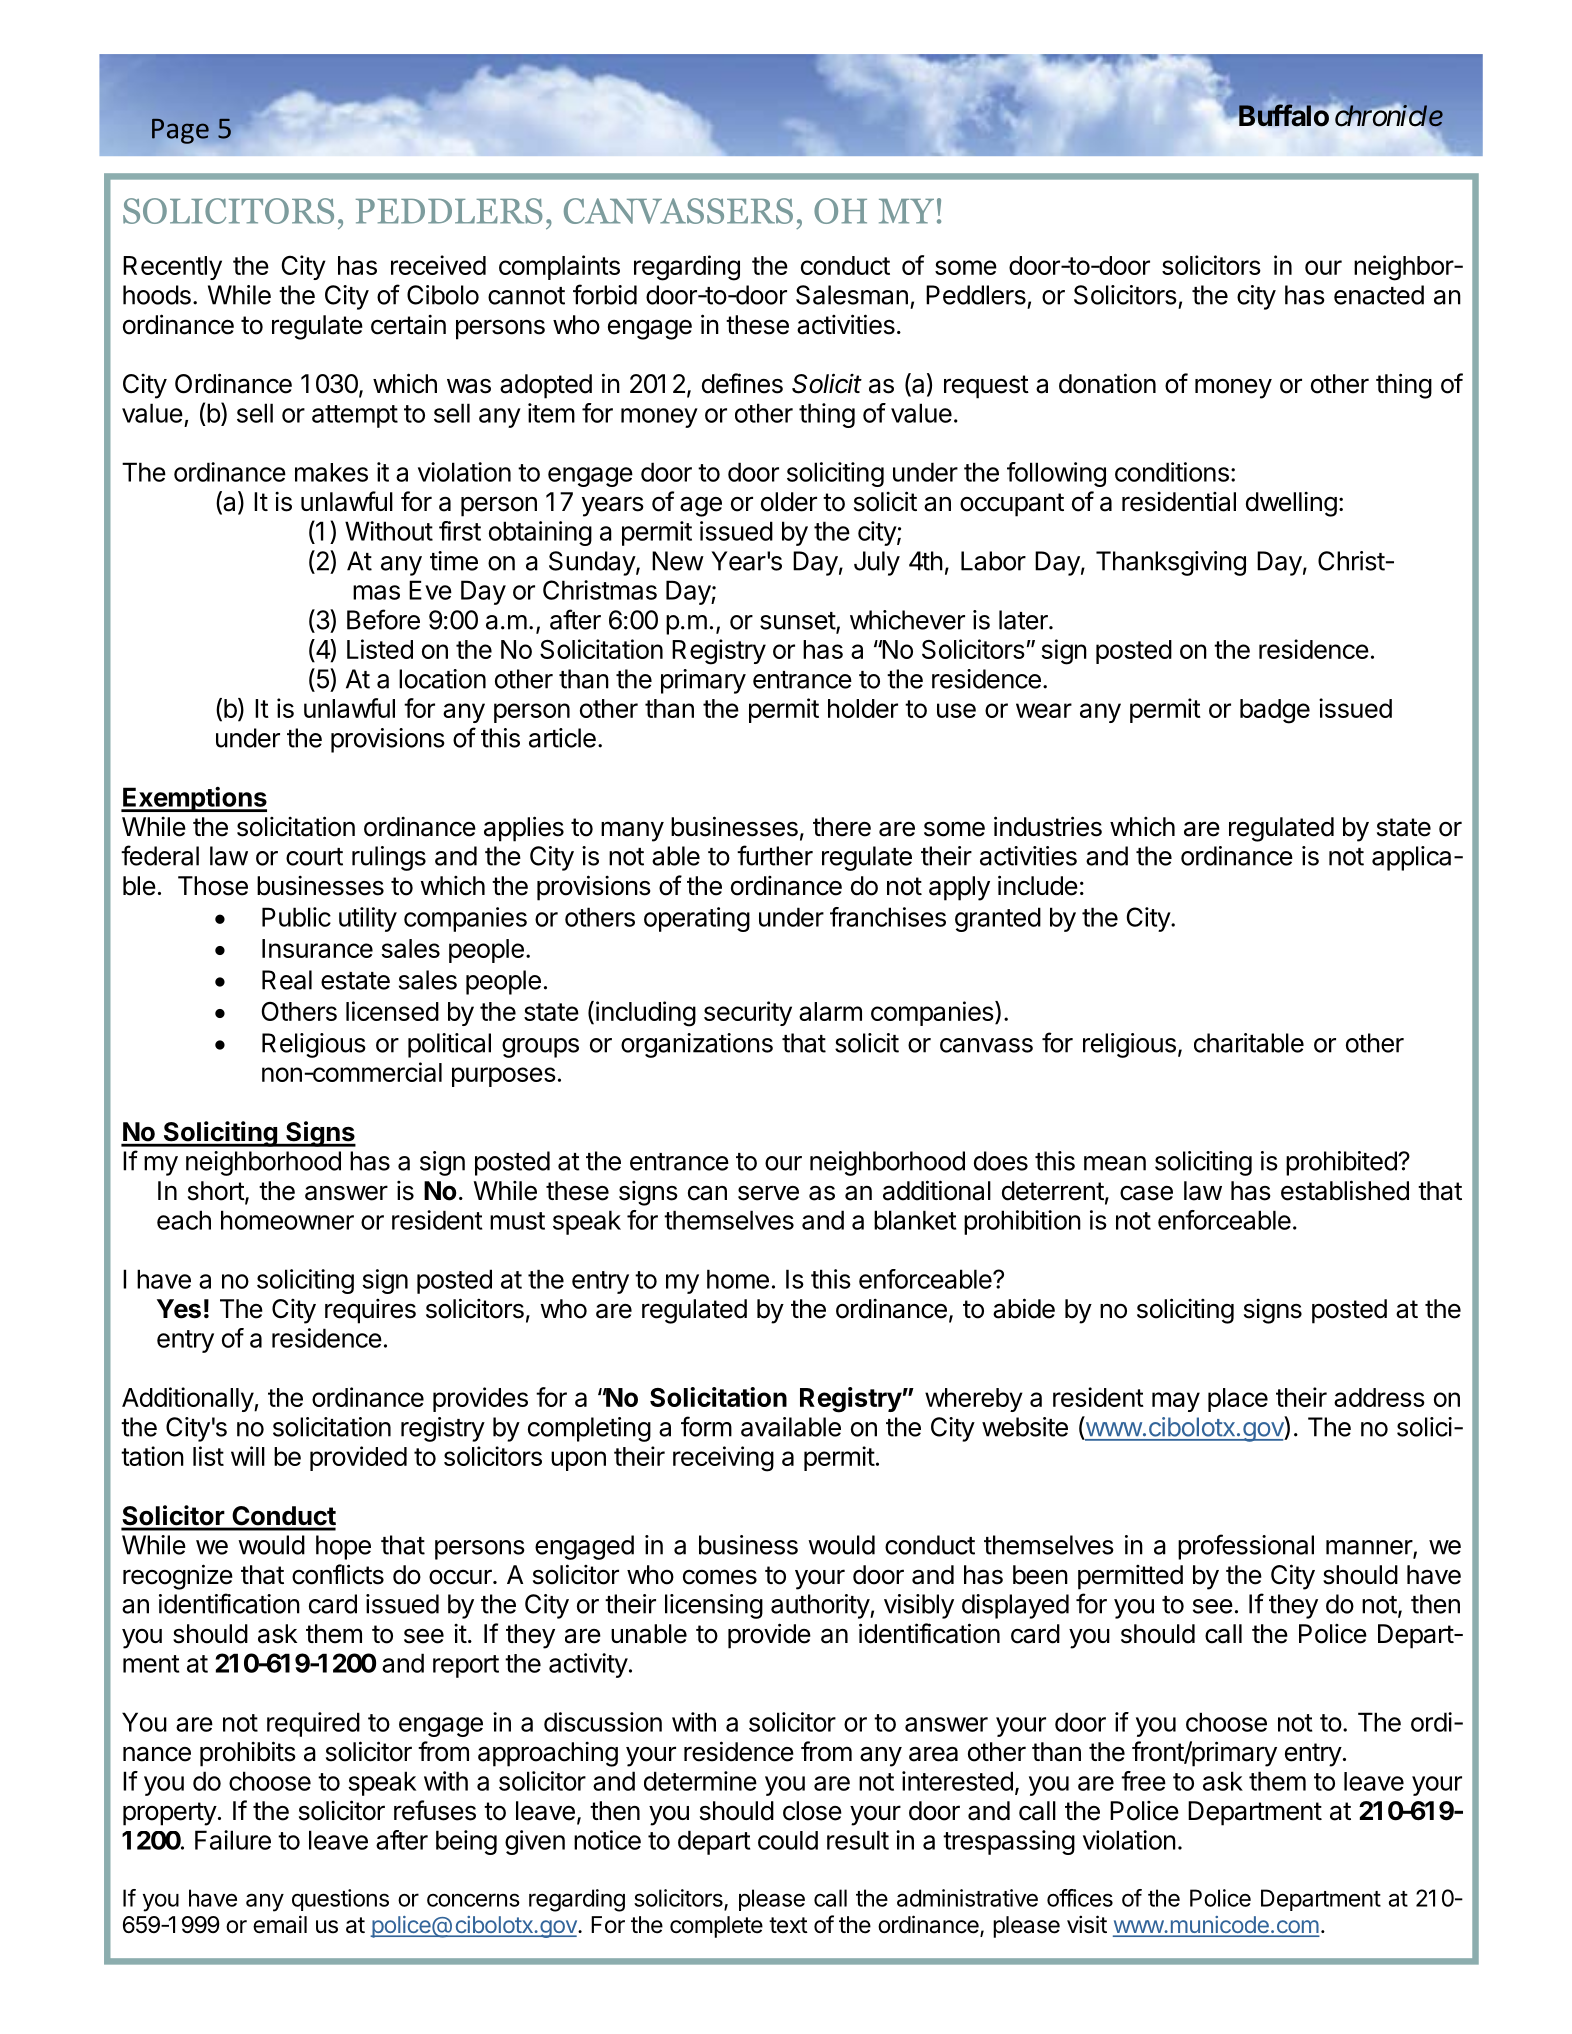 Image resolution: width=1572 pixels, height=2034 pixels. Describe the element at coordinates (678, 561) in the document. I see `New` at that location.
